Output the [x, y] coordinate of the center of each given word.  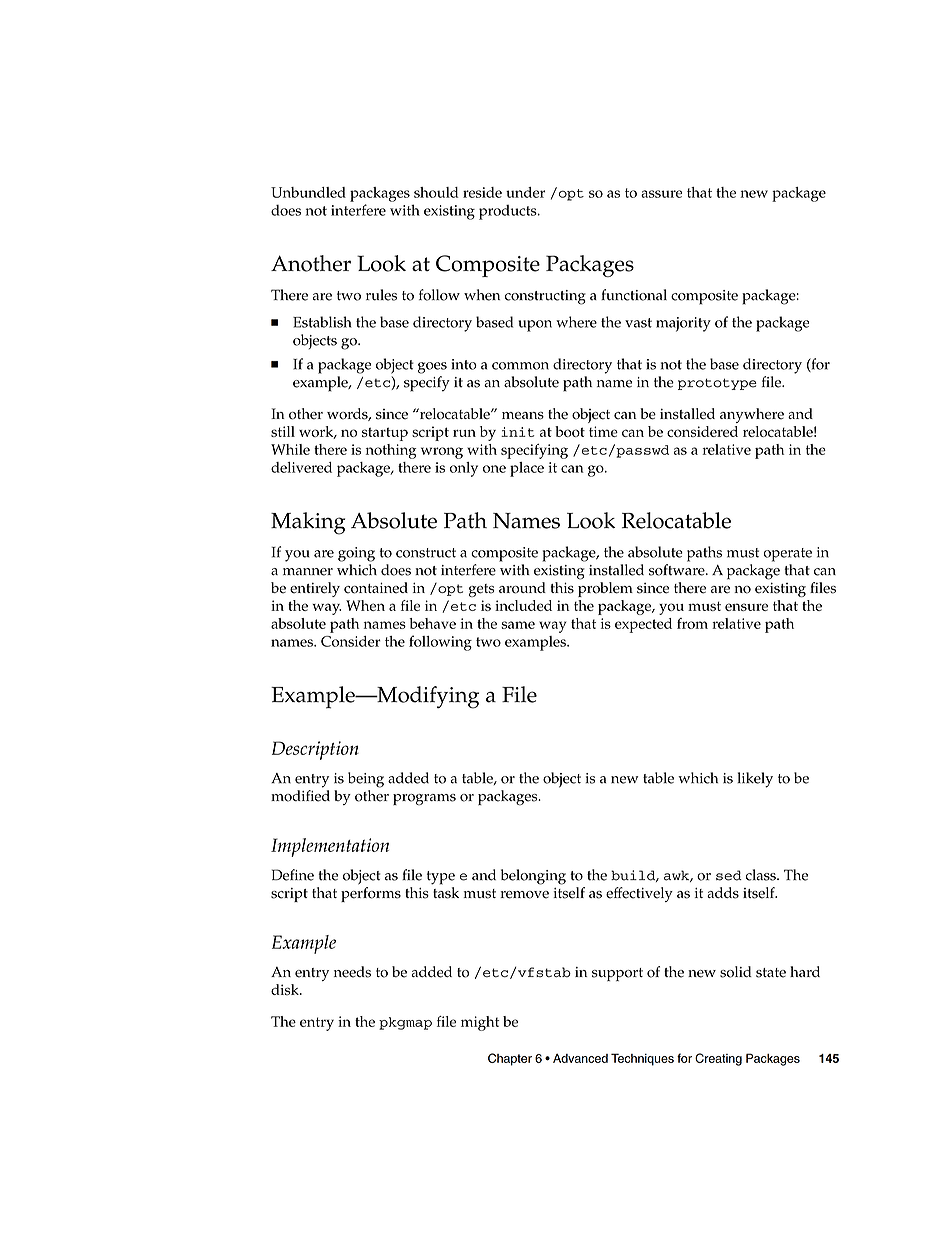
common [520, 366]
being [366, 780]
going [356, 554]
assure [661, 194]
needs [352, 972]
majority [683, 324]
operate [787, 555]
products [509, 212]
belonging [533, 877]
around [522, 588]
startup [385, 434]
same [518, 625]
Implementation [330, 847]
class [762, 875]
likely [755, 780]
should [436, 192]
